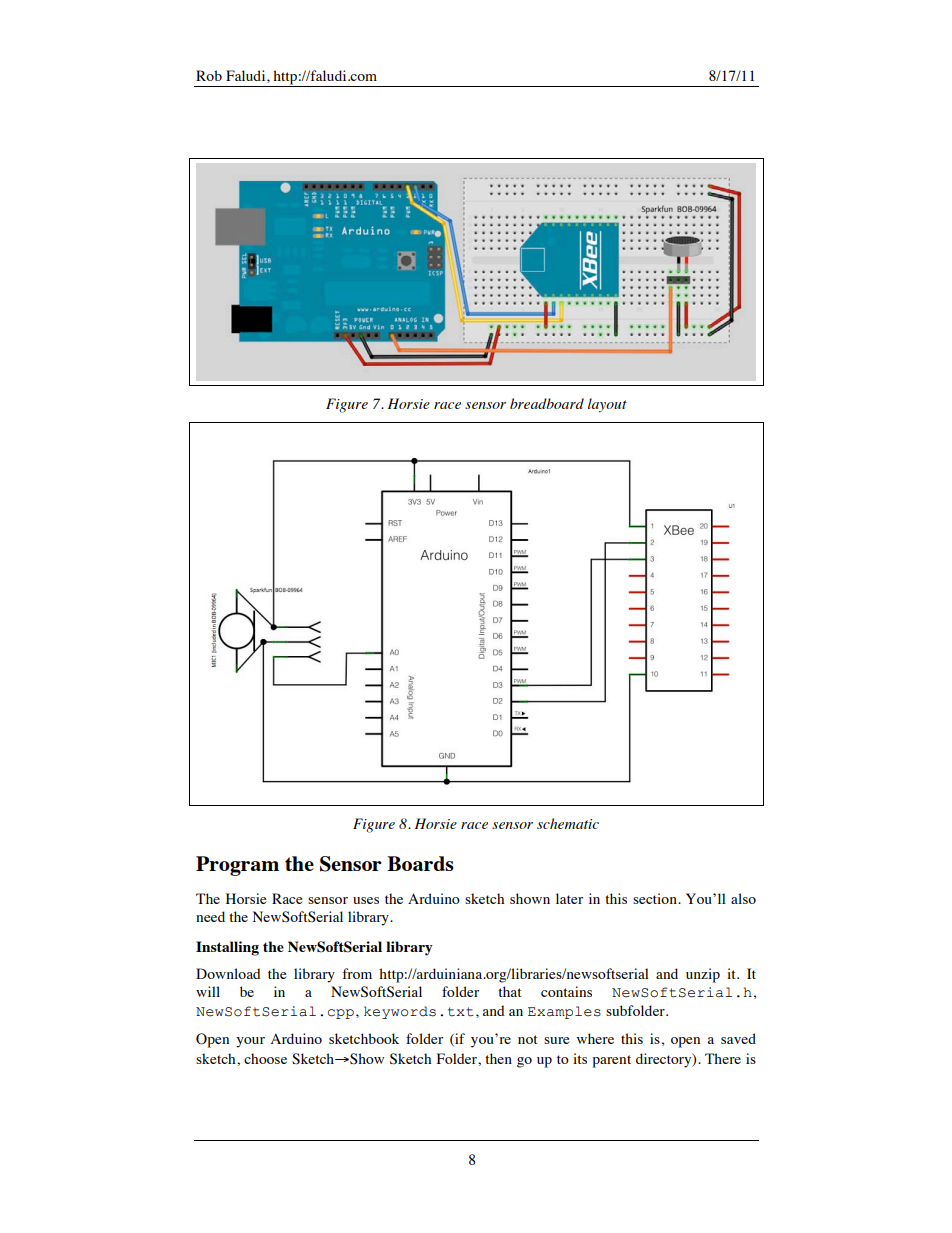 The image size is (952, 1233). I want to click on then, so click(498, 1058).
